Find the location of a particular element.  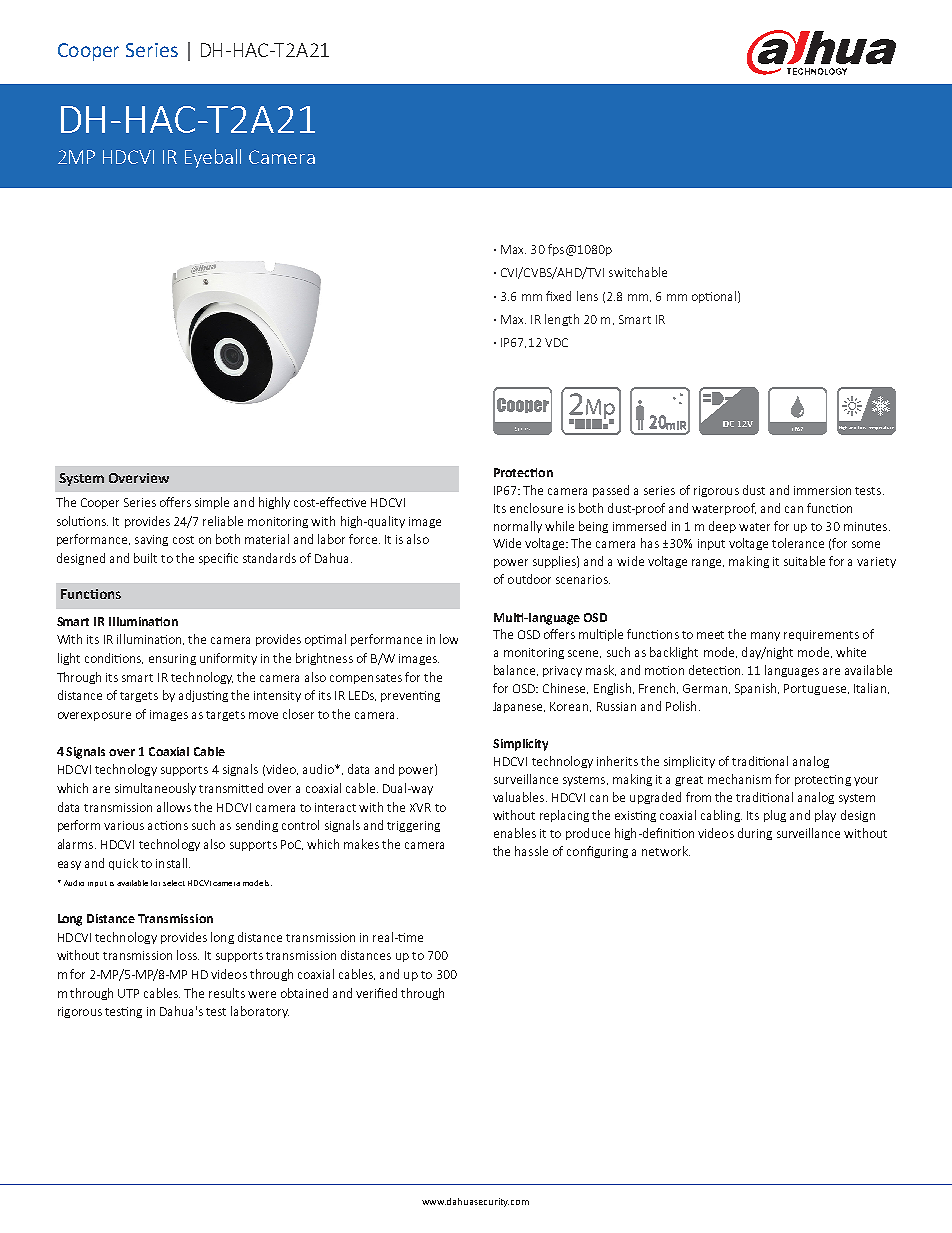

lens is located at coordinates (587, 296).
